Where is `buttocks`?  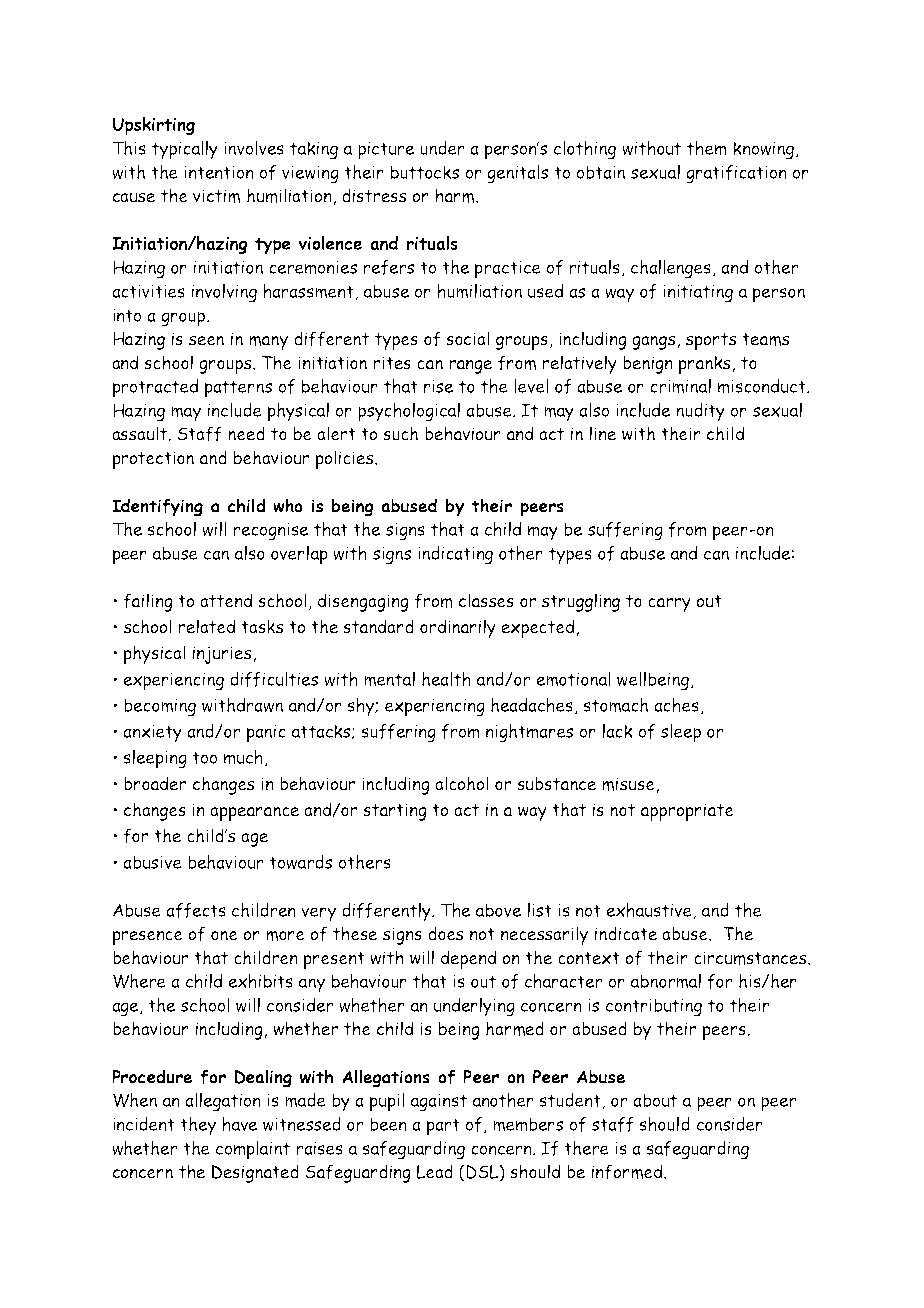 buttocks is located at coordinates (425, 172).
